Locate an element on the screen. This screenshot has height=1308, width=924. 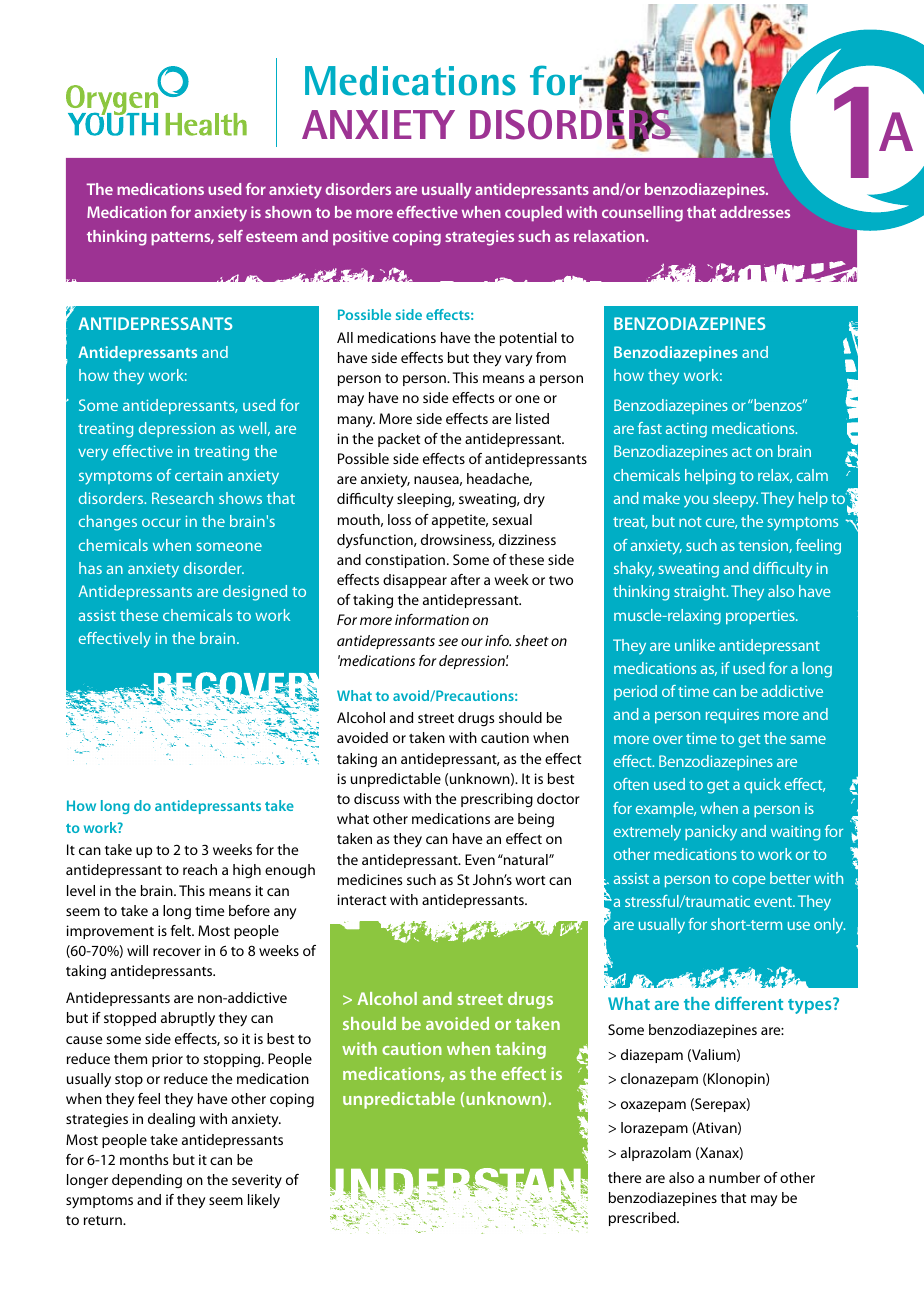
coupled is located at coordinates (533, 214).
